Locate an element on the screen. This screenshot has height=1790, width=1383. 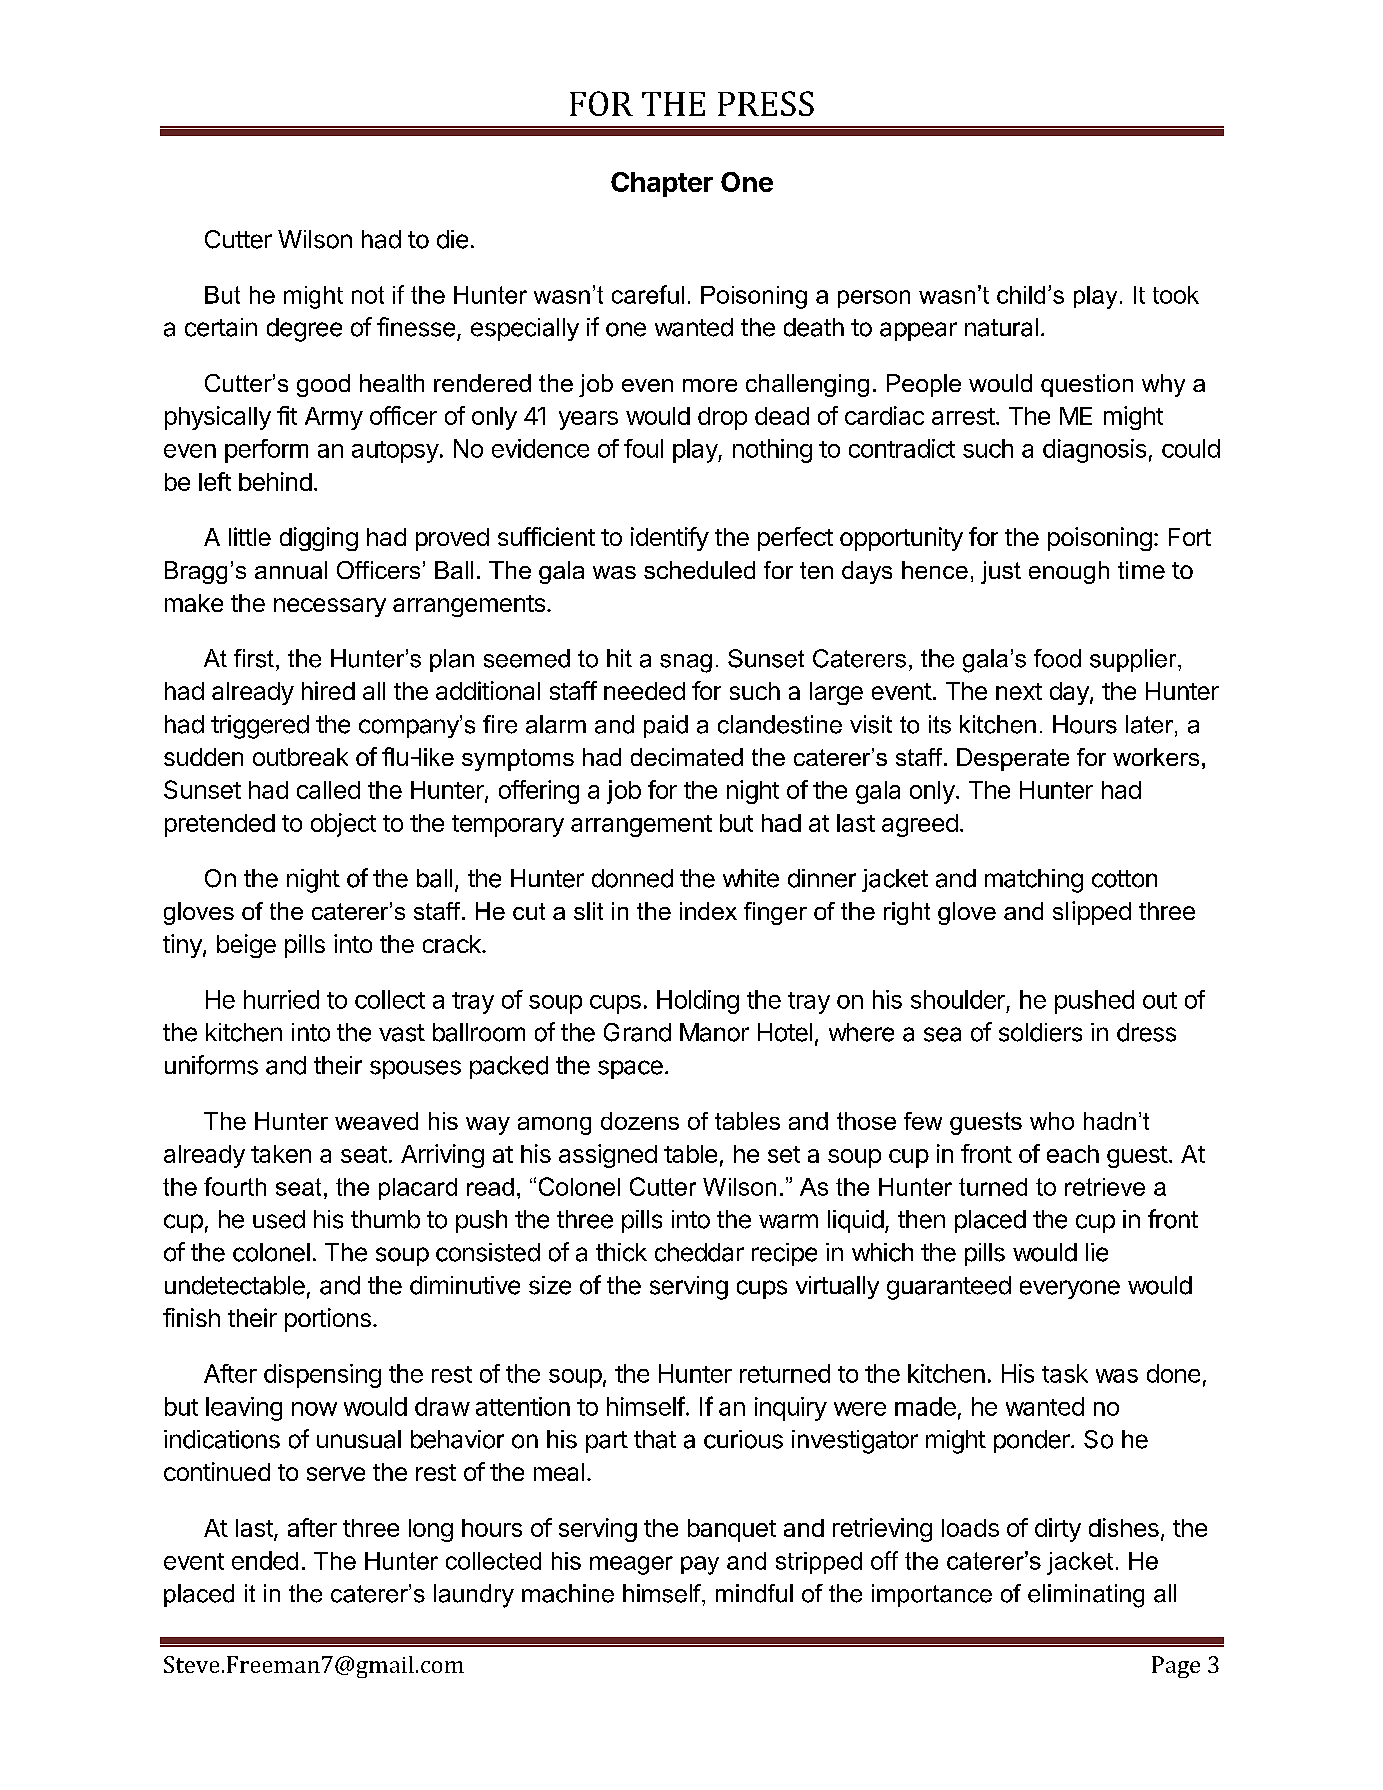
degree is located at coordinates (304, 330).
